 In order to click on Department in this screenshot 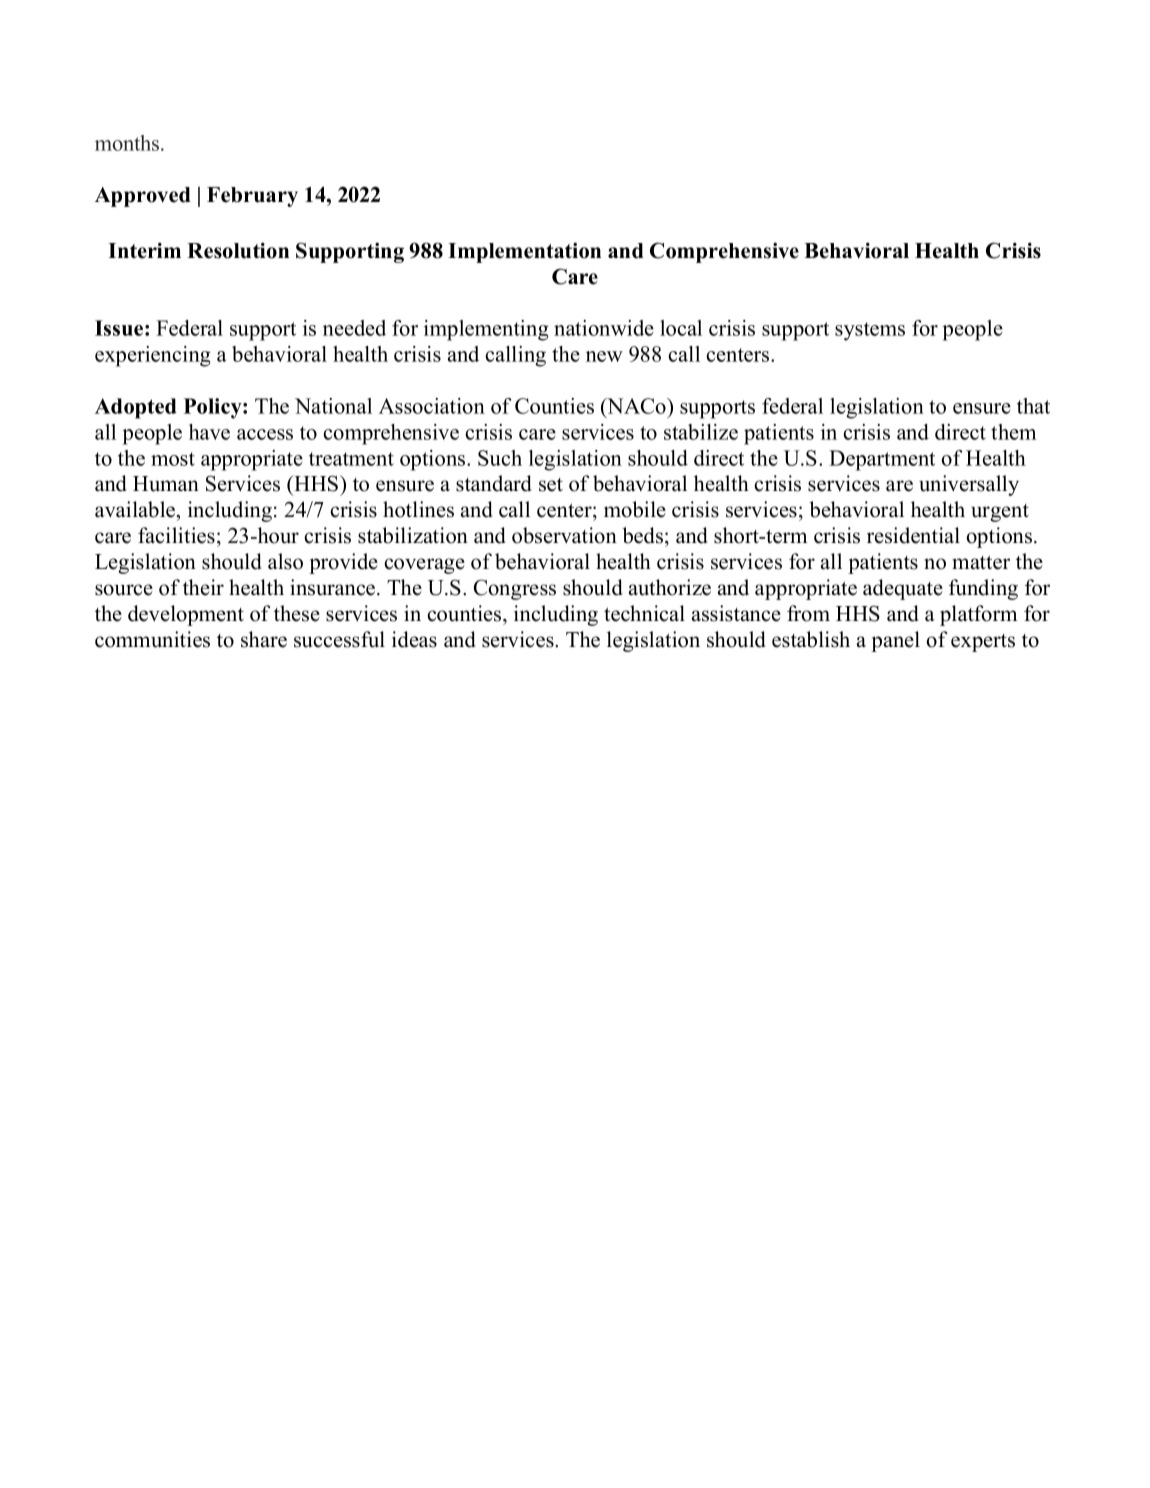, I will do `click(882, 460)`.
